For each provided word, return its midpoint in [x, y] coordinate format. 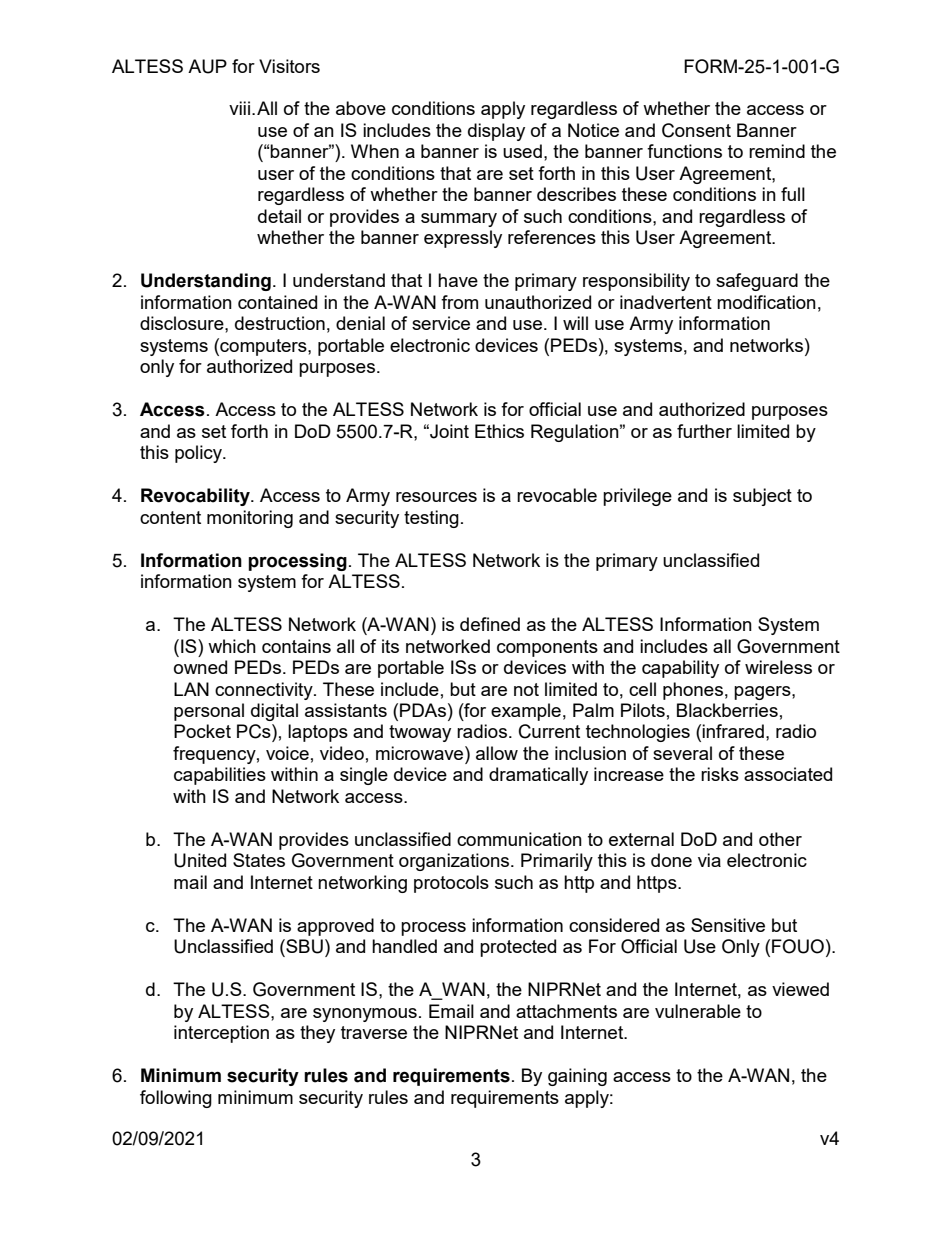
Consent [696, 130]
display [496, 132]
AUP [207, 66]
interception [221, 1034]
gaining [577, 1077]
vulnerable [698, 1011]
